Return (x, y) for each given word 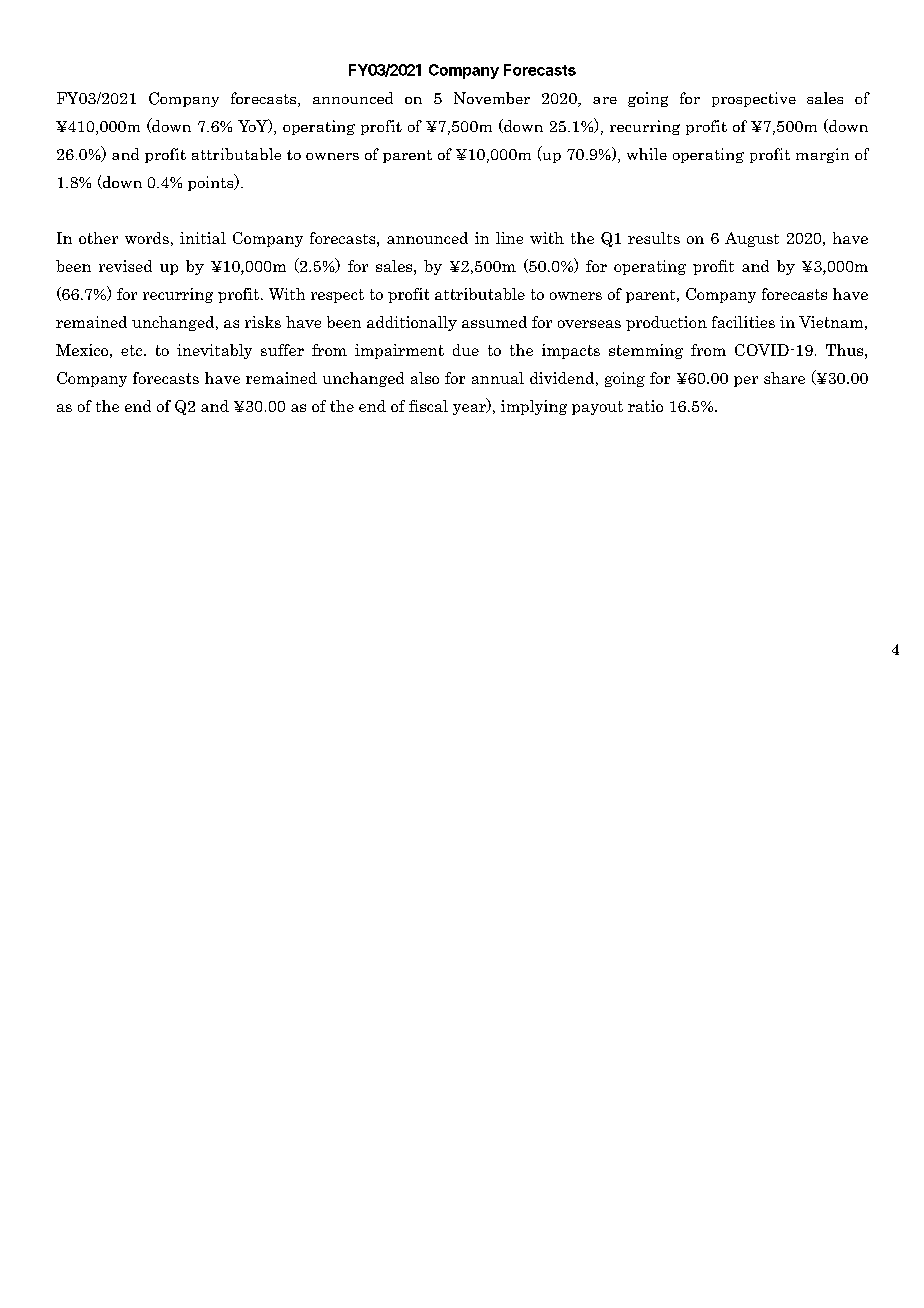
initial (203, 238)
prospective (754, 99)
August (752, 239)
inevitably (214, 351)
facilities (743, 322)
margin (822, 155)
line (509, 238)
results (654, 238)
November (492, 98)
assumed (494, 322)
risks (263, 322)
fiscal (428, 406)
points (212, 182)
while (647, 154)
